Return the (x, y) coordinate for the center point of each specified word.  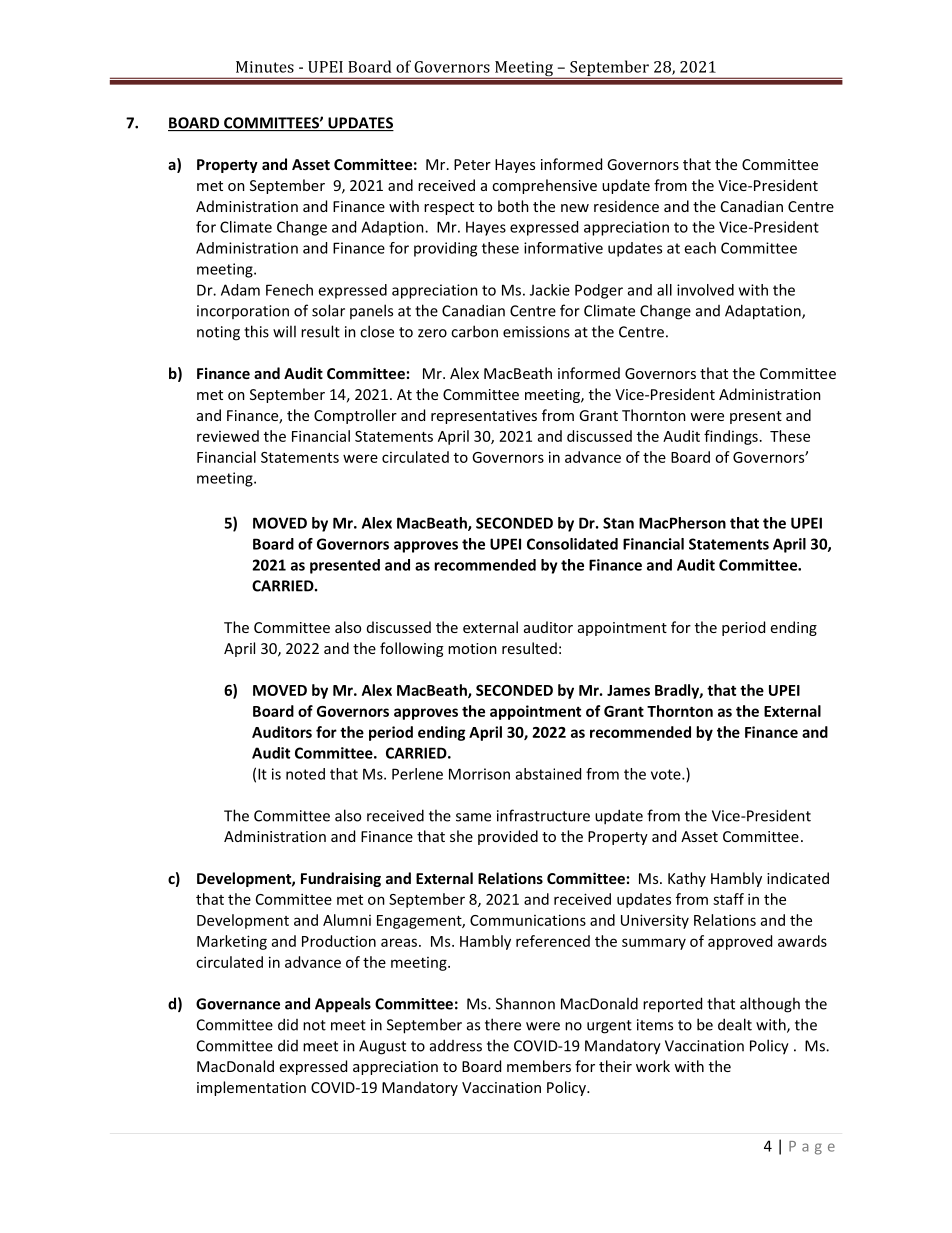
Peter (472, 164)
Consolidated (572, 544)
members (539, 1066)
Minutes (265, 67)
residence (626, 206)
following (411, 649)
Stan (618, 523)
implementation (251, 1088)
